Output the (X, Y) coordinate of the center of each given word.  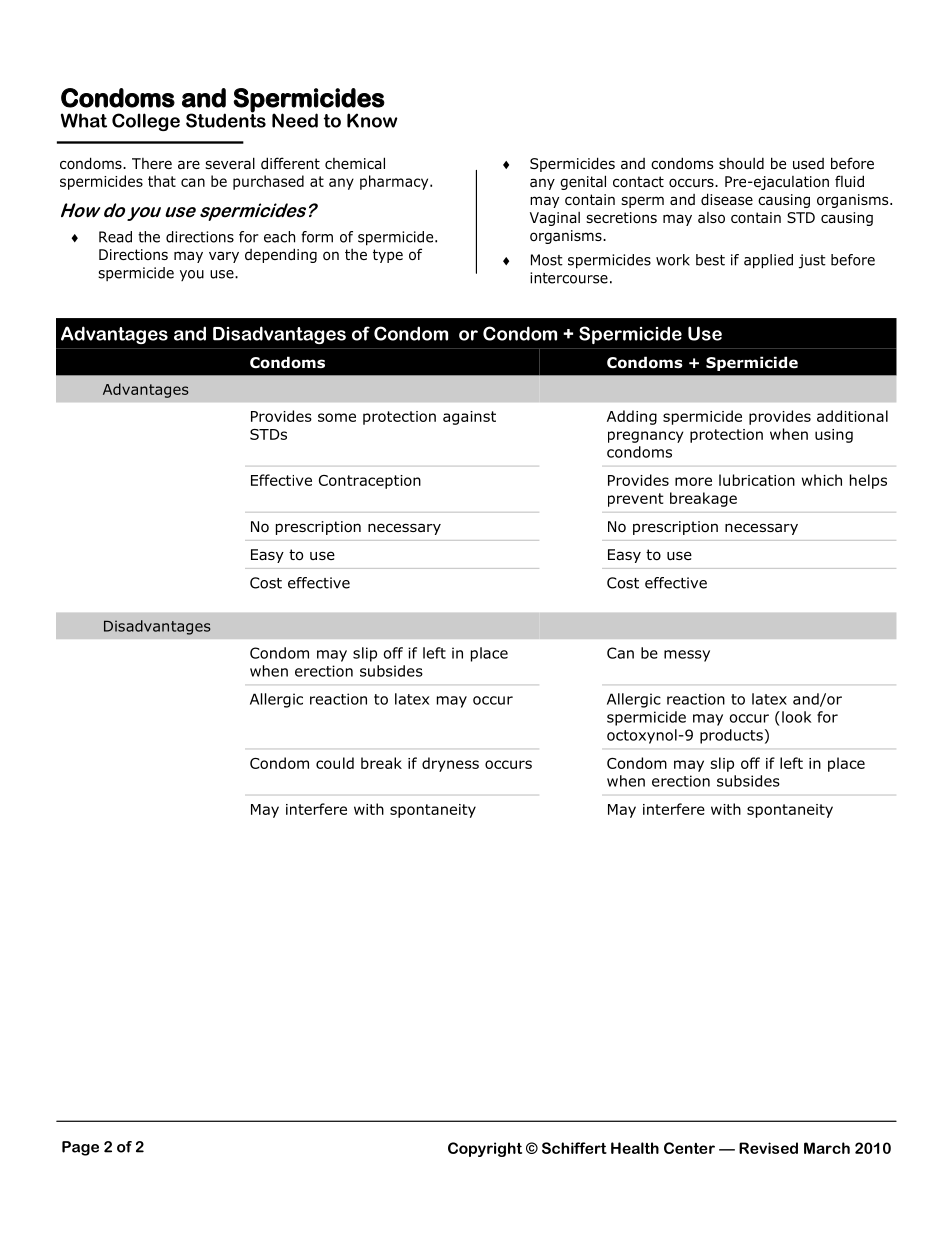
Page (80, 1148)
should (741, 163)
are (189, 164)
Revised (768, 1148)
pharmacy (395, 182)
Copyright (485, 1149)
